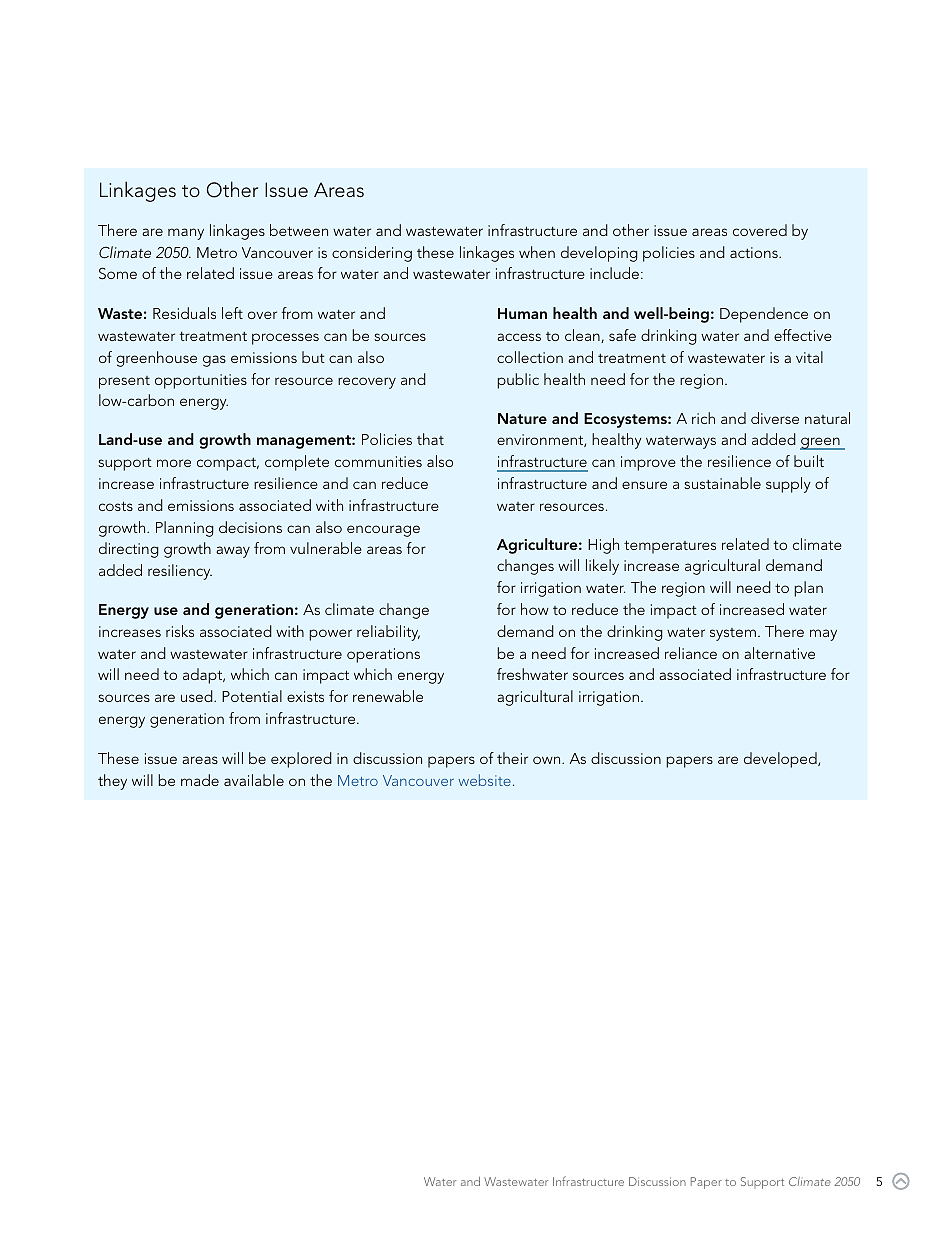 This screenshot has width=952, height=1233. Describe the element at coordinates (186, 234) in the screenshot. I see `many` at that location.
